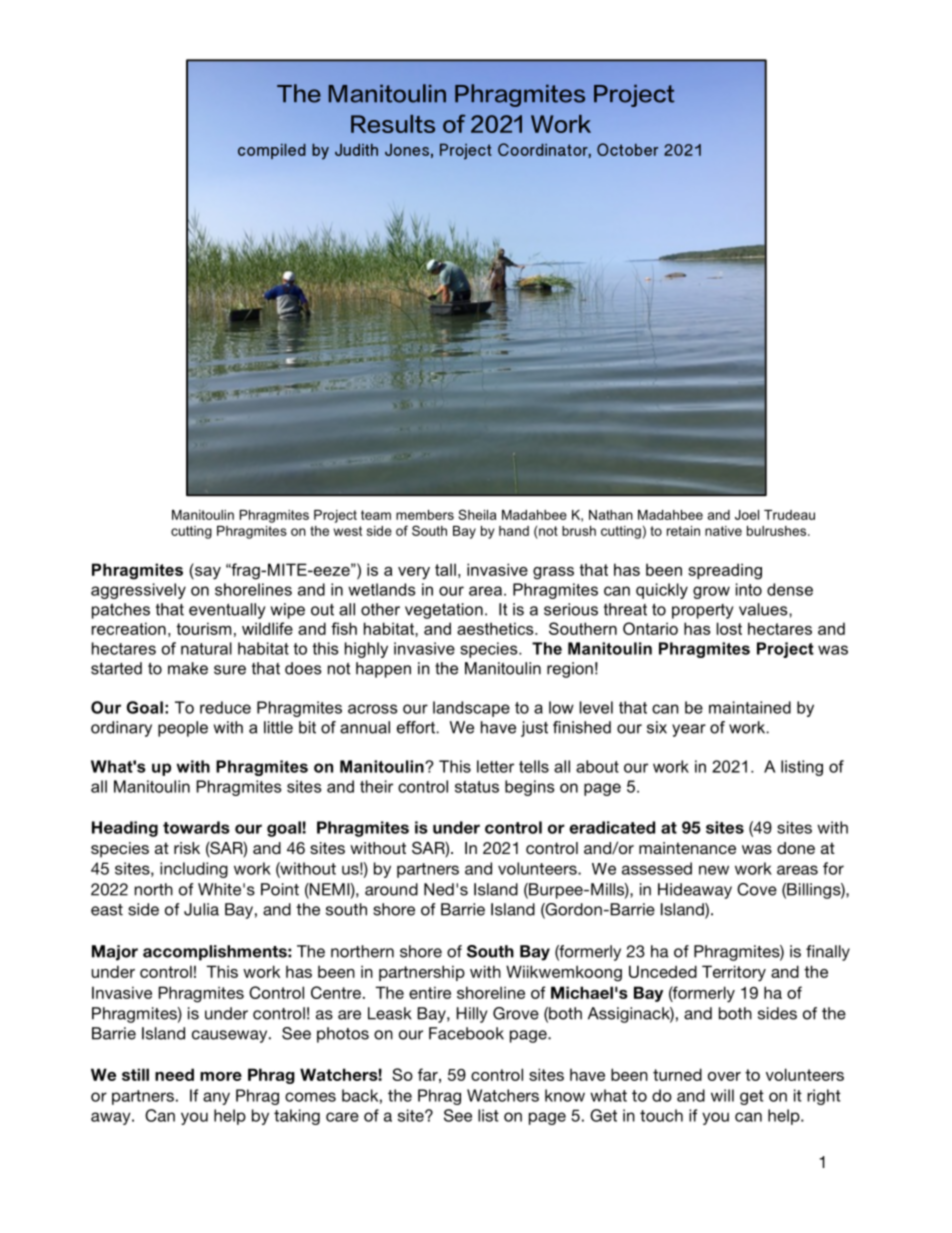  What do you see at coordinates (174, 1074) in the screenshot?
I see `need` at bounding box center [174, 1074].
